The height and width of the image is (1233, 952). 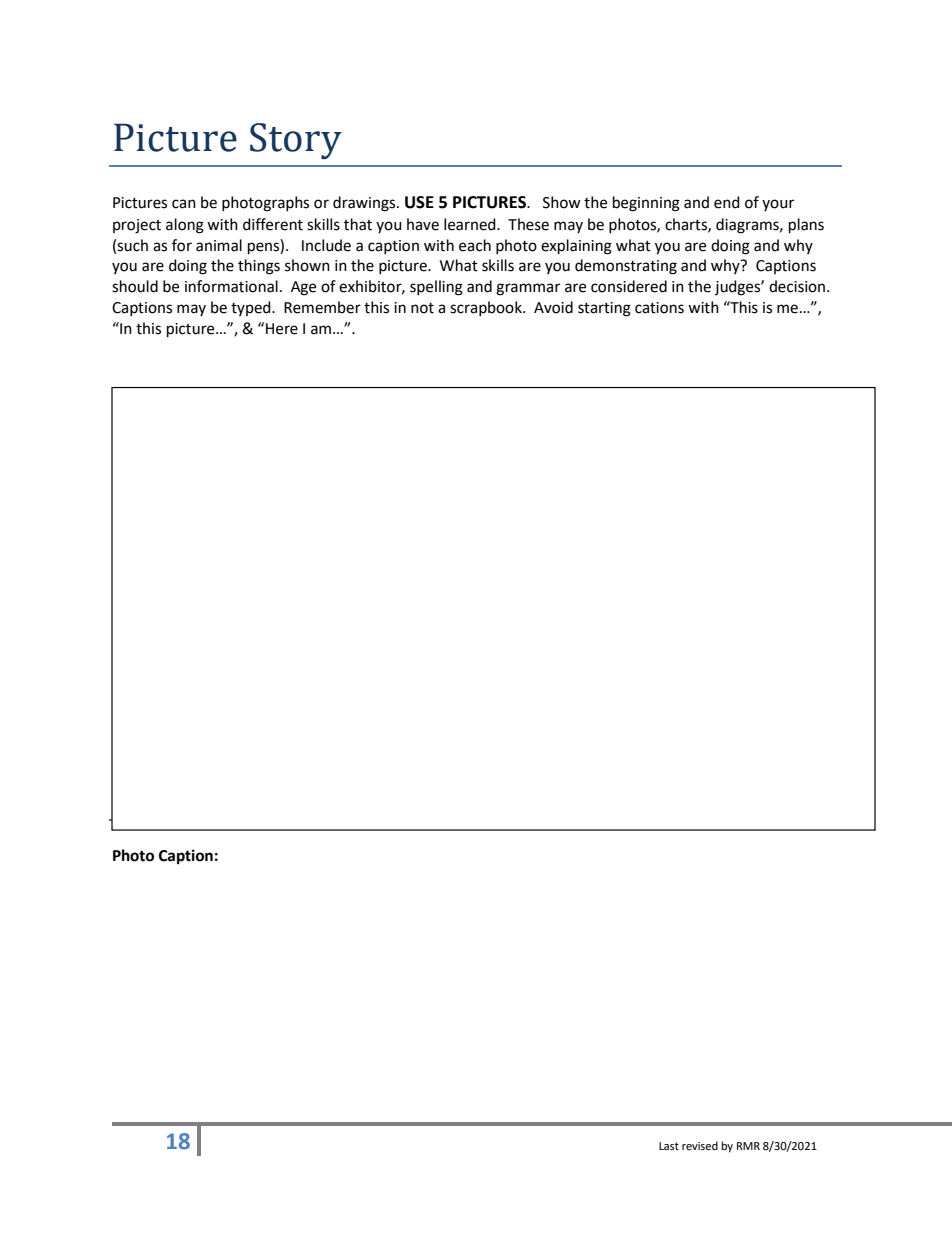 I want to click on learned, so click(x=471, y=224).
